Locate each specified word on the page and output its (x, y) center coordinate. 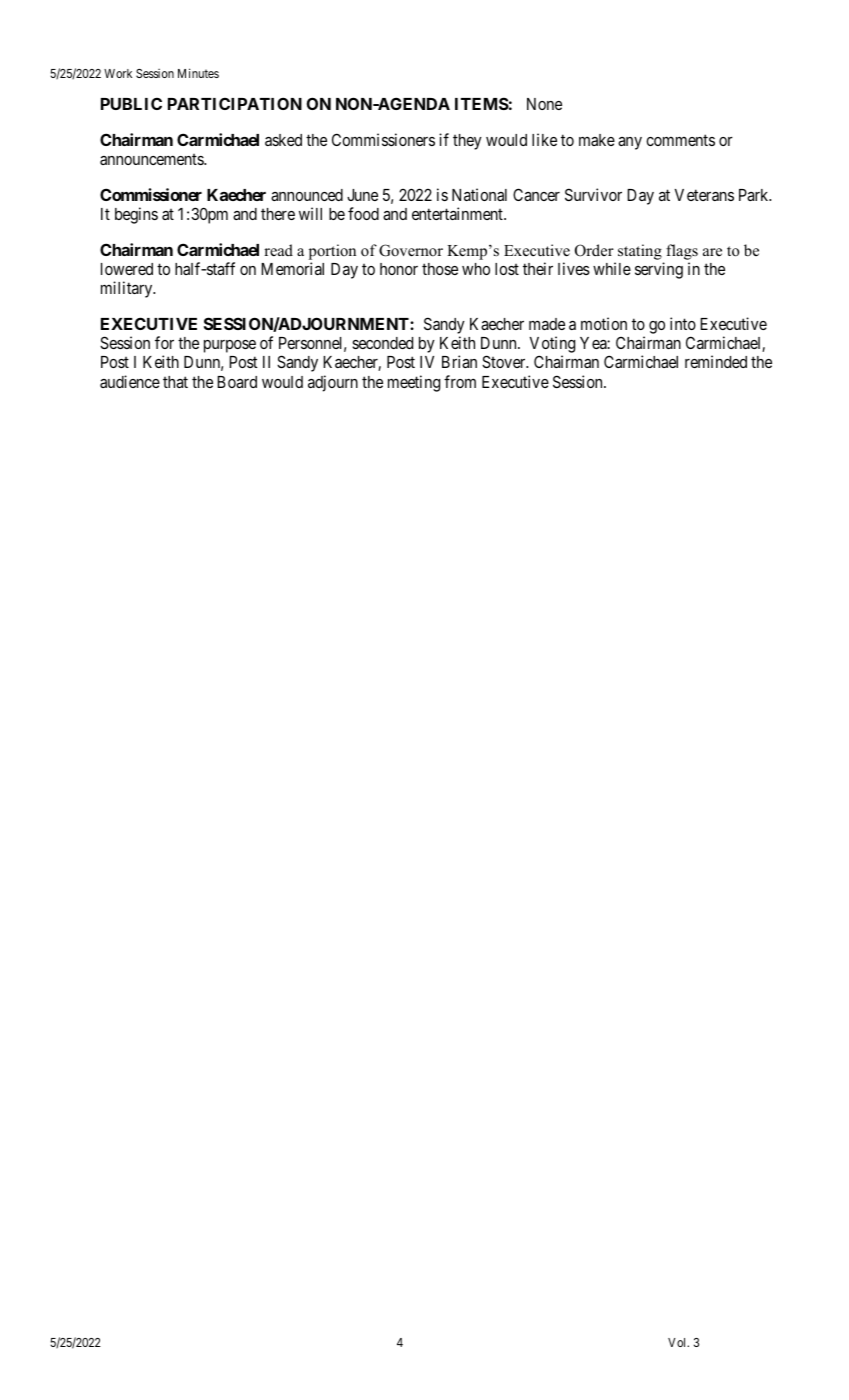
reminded (716, 361)
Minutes (198, 73)
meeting (414, 383)
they (467, 142)
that (175, 382)
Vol (678, 1342)
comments (680, 140)
